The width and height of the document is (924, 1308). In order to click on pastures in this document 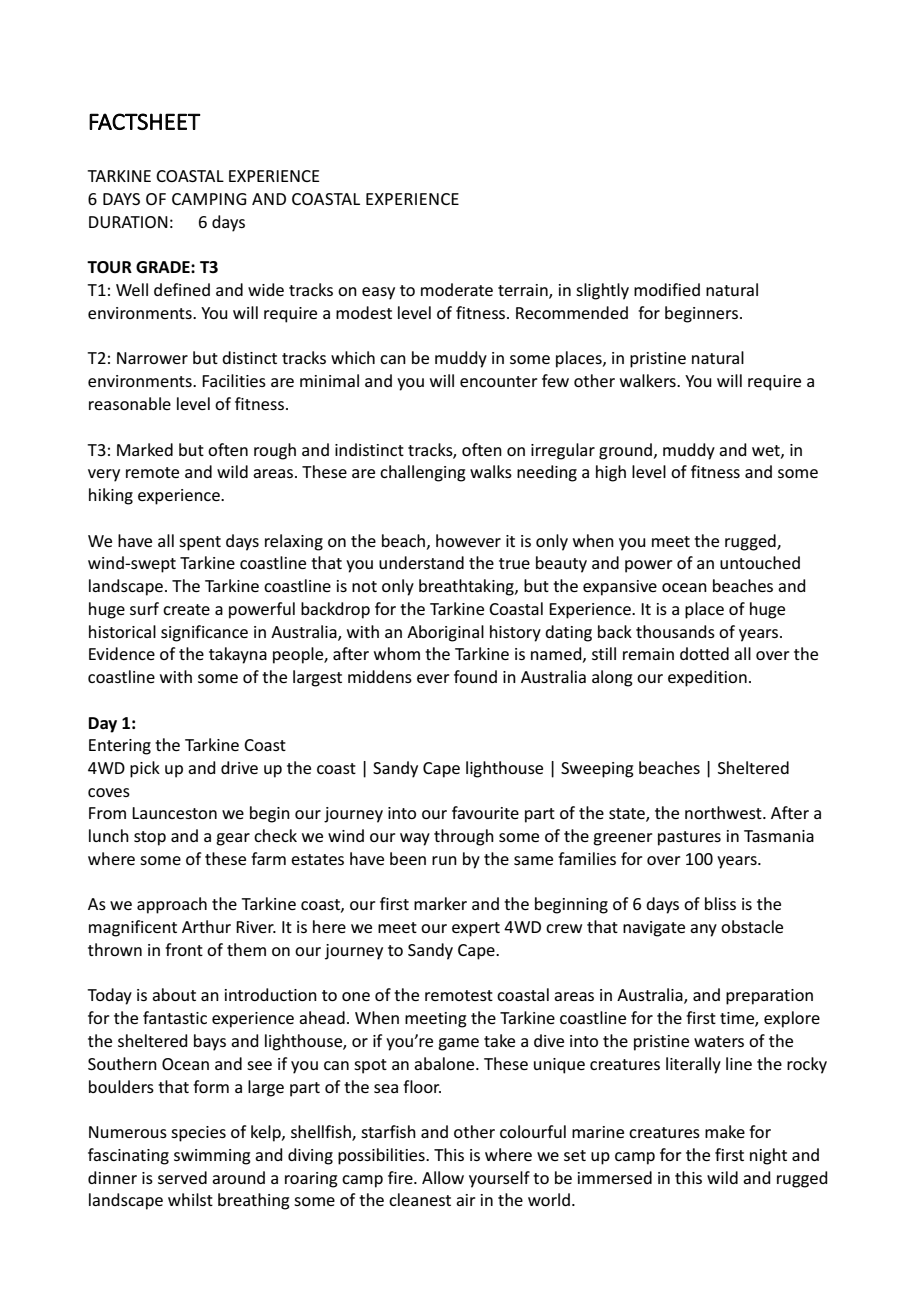, I will do `click(689, 838)`.
